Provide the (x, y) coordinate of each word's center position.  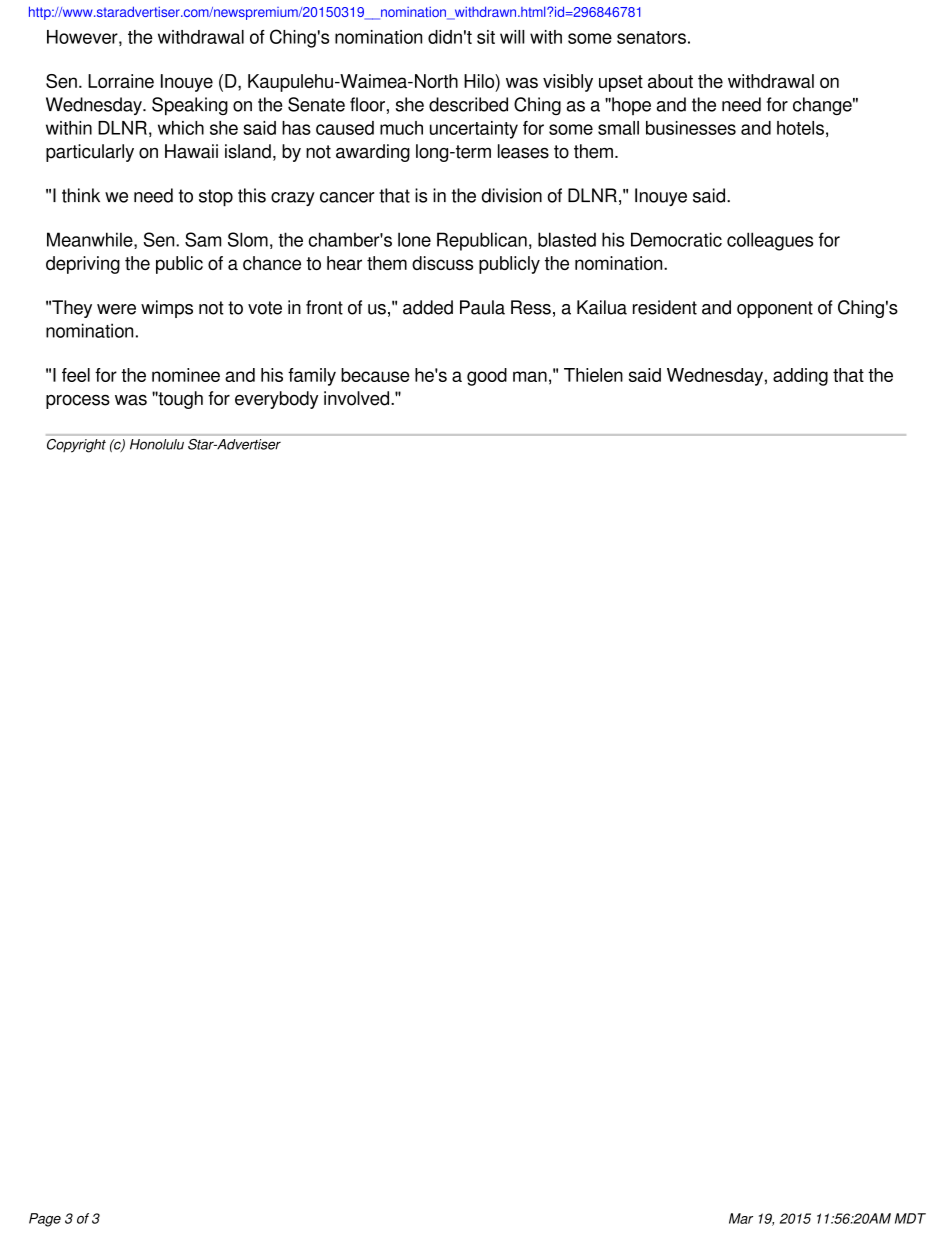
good (487, 377)
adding (800, 377)
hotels (800, 128)
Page (45, 1220)
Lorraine (121, 81)
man (530, 376)
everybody (276, 400)
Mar (741, 1218)
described (468, 104)
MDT (910, 1218)
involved (358, 398)
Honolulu (157, 444)
